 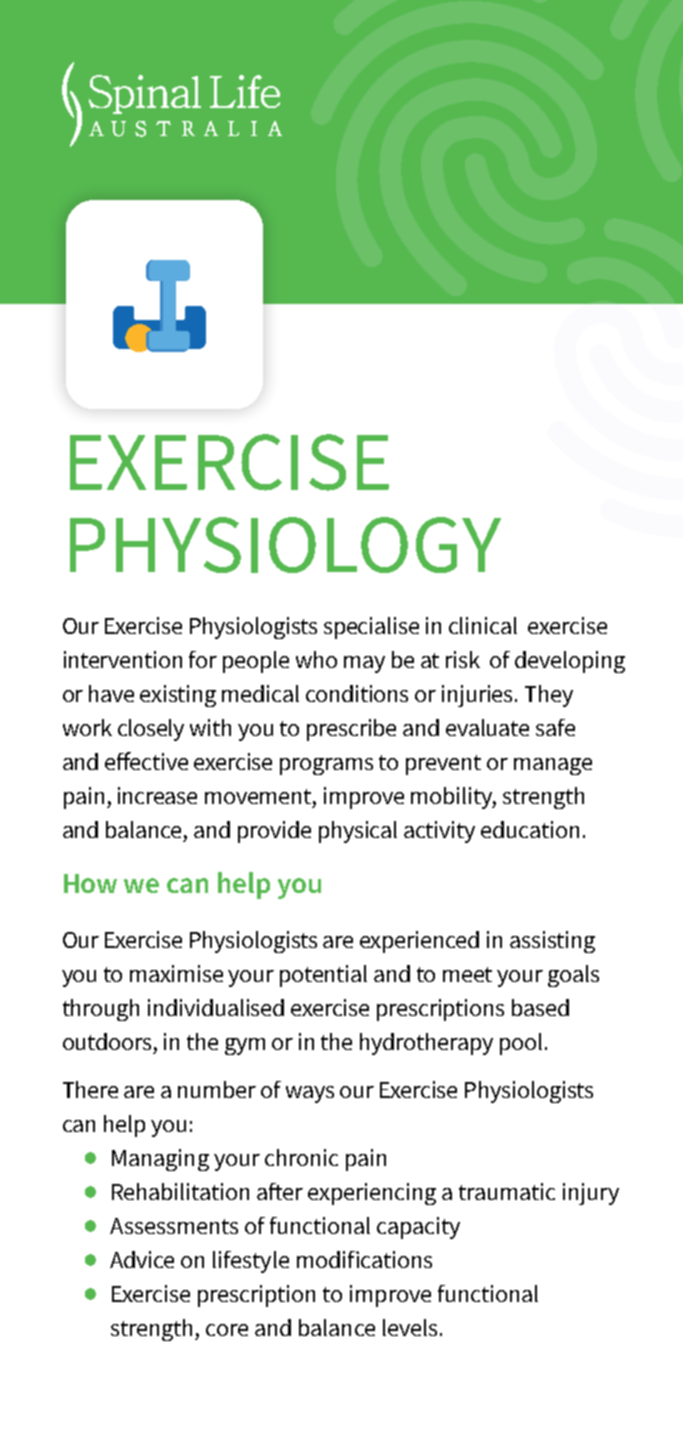 What do you see at coordinates (142, 1259) in the screenshot?
I see `Advice` at bounding box center [142, 1259].
